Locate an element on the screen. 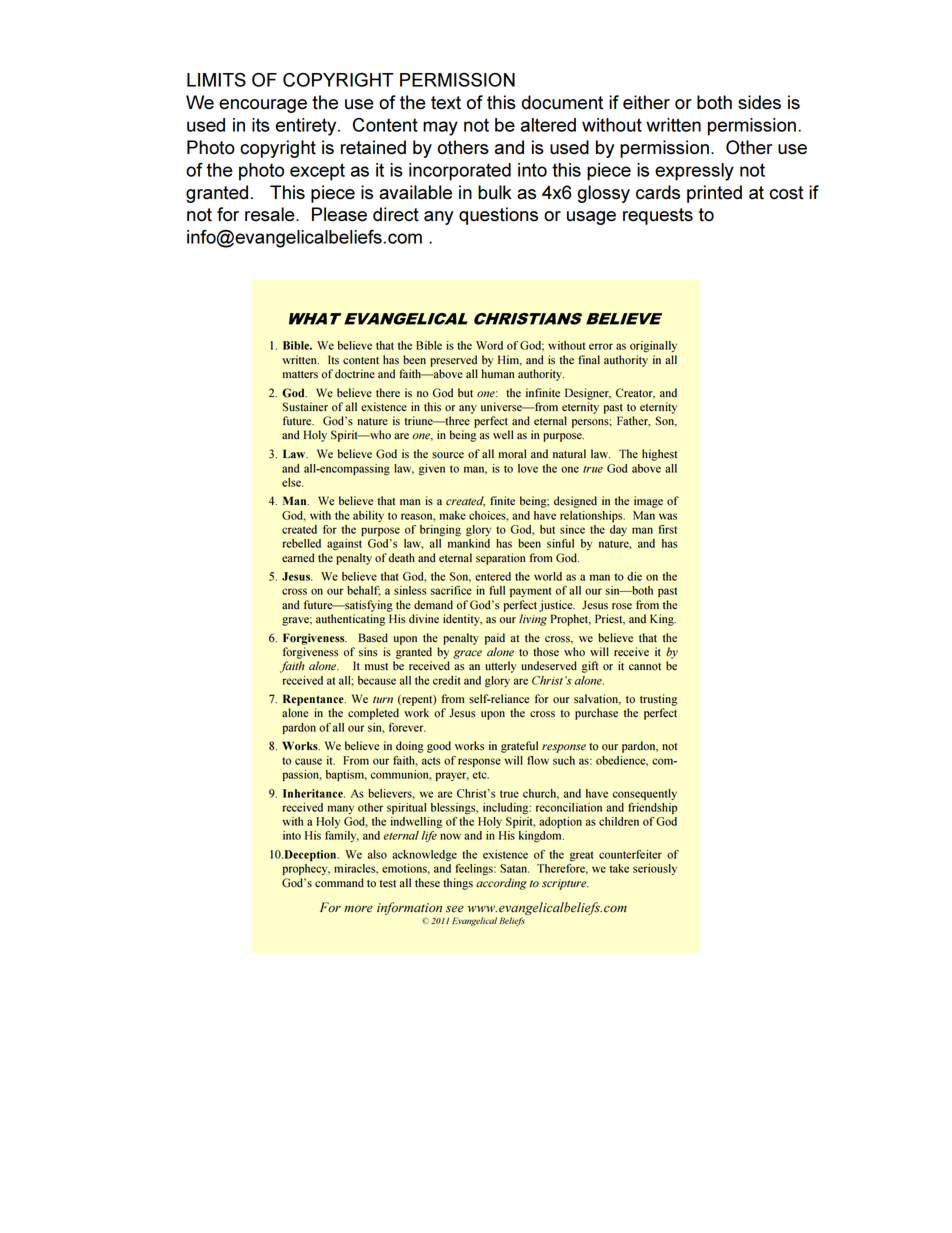 The height and width of the screenshot is (1233, 952). encourage is located at coordinates (263, 106).
